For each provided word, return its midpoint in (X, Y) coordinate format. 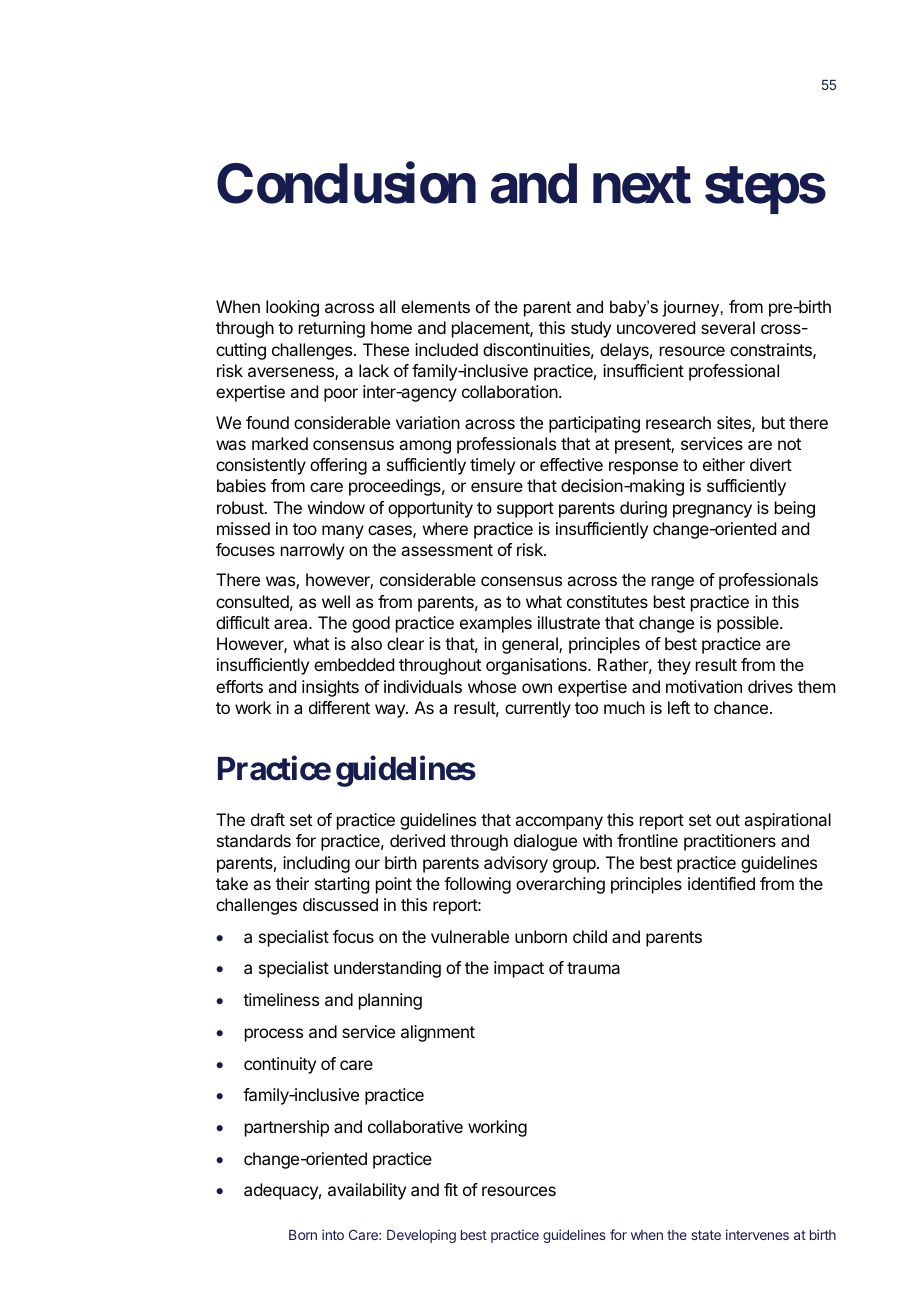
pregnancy (712, 511)
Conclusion (346, 184)
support (525, 510)
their (292, 883)
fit (451, 1189)
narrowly (312, 551)
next (642, 185)
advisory (516, 864)
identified (721, 883)
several (728, 327)
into (333, 1234)
